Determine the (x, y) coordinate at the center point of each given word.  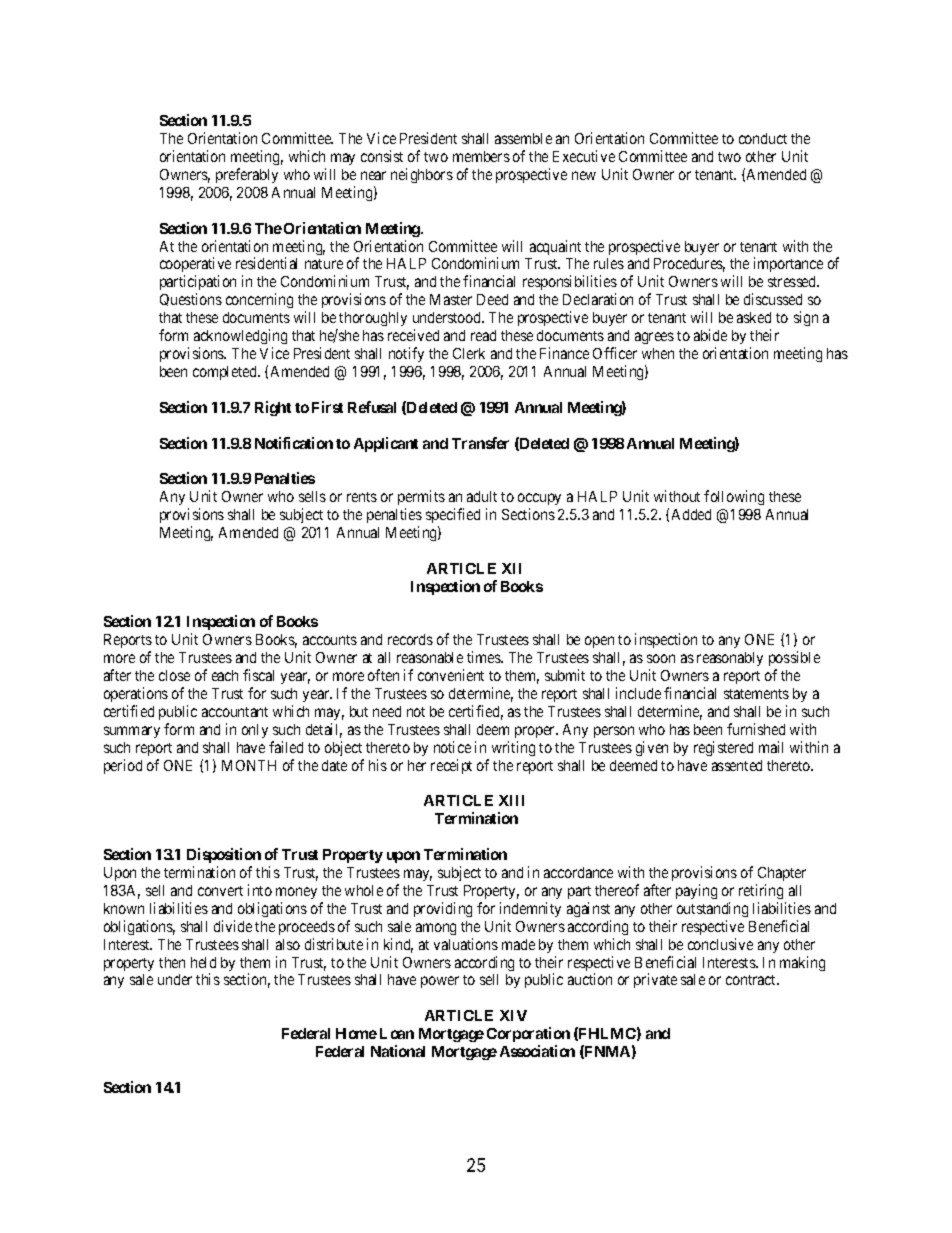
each (225, 675)
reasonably (730, 659)
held (203, 962)
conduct (763, 138)
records (410, 639)
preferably (247, 175)
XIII (511, 800)
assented (737, 765)
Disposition (224, 855)
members (481, 156)
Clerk (469, 353)
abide (710, 335)
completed (226, 373)
